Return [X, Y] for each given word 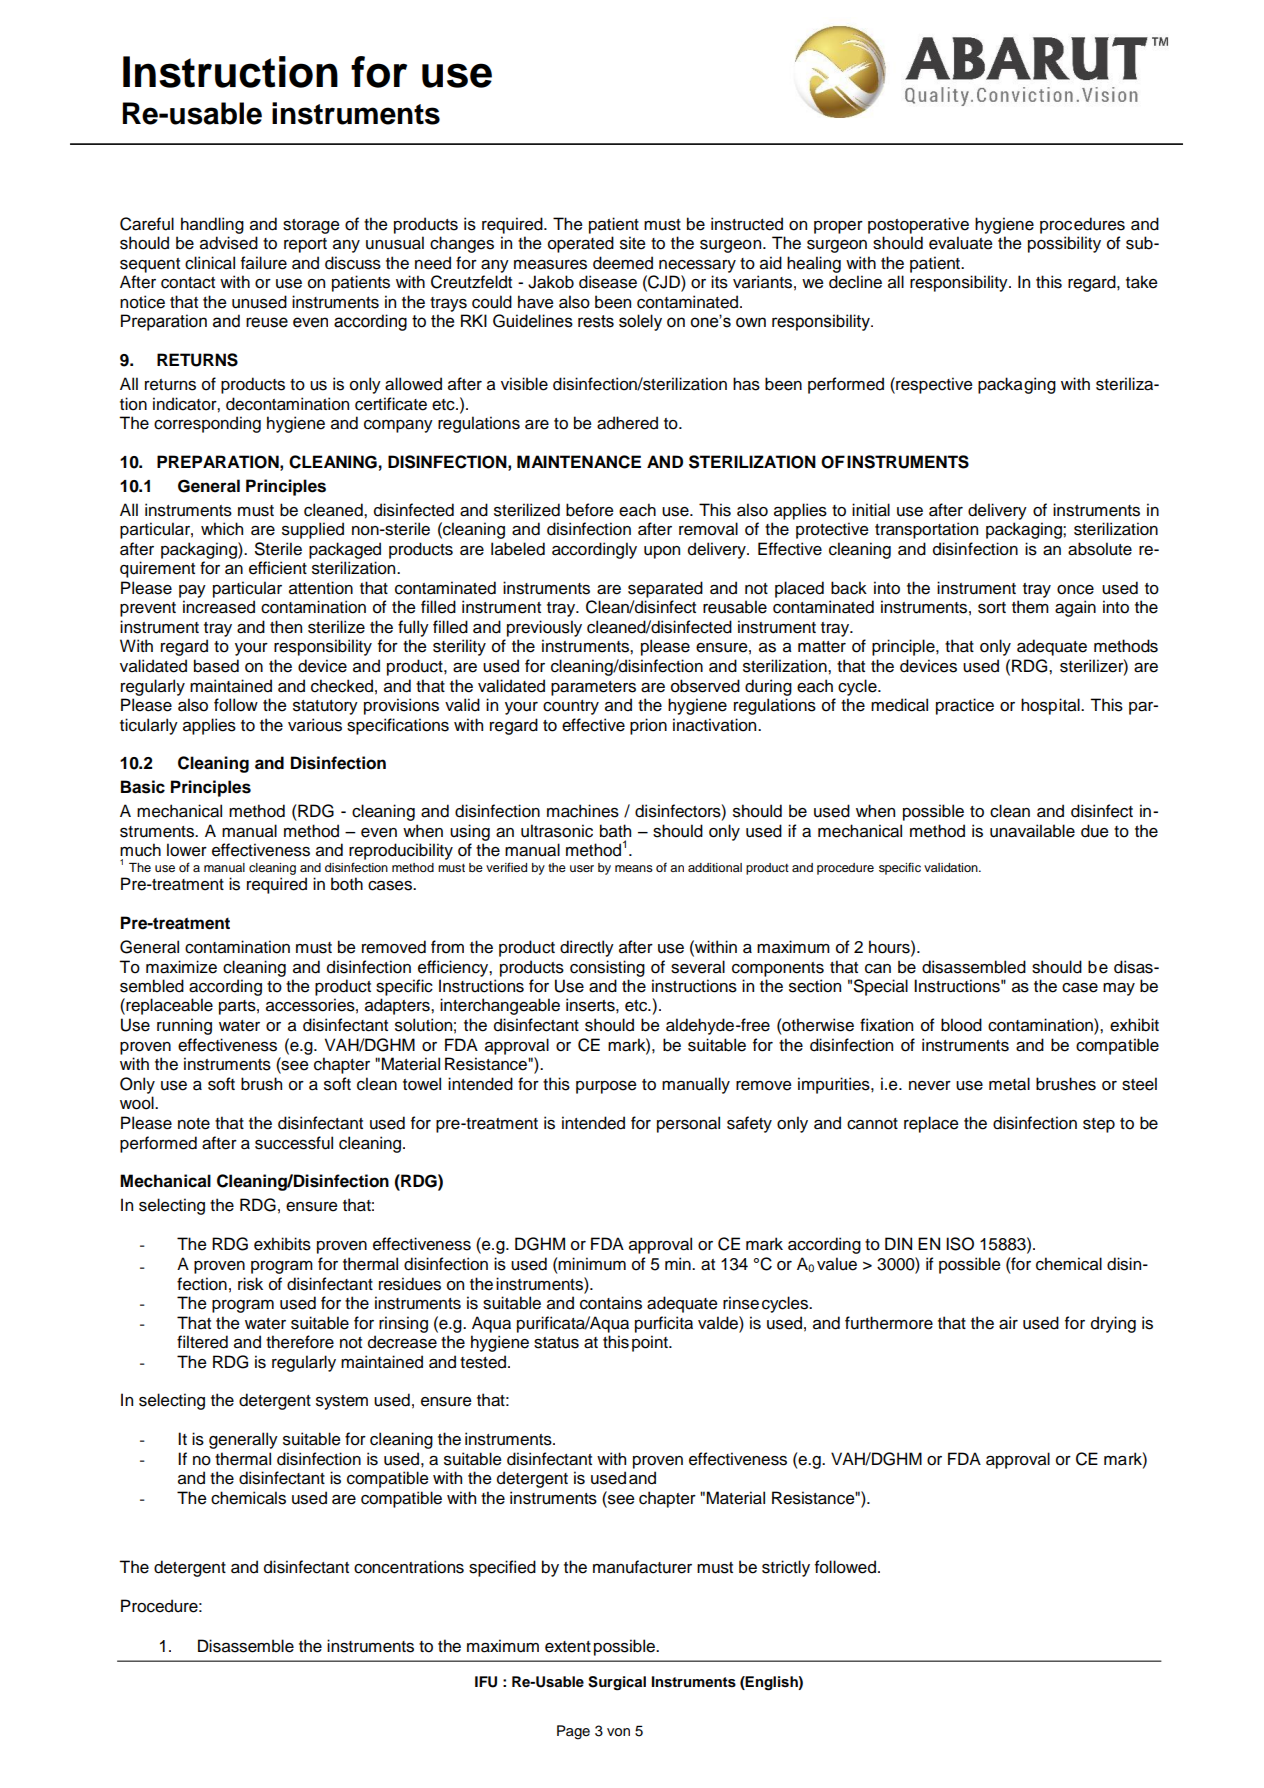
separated [665, 589]
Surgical [617, 1683]
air [1008, 1323]
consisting [607, 968]
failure [264, 263]
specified [502, 1568]
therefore [300, 1342]
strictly [786, 1568]
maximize [181, 967]
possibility [1064, 244]
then [286, 627]
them [1030, 607]
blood [961, 1025]
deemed [623, 263]
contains [611, 1303]
